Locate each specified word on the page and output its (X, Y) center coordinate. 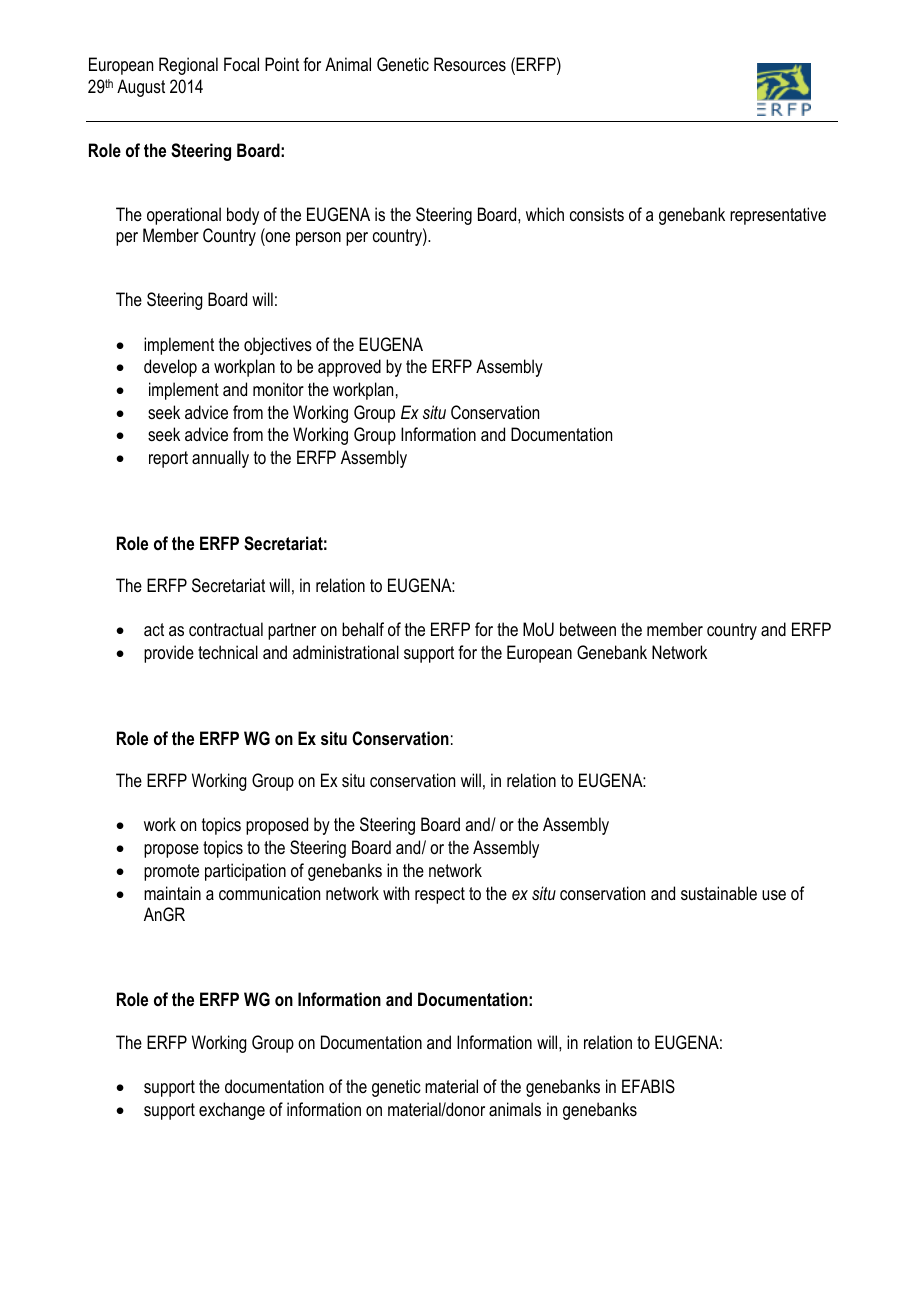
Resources (470, 64)
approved (349, 368)
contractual (226, 629)
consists (597, 214)
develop (170, 368)
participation (245, 872)
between (588, 629)
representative (778, 216)
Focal (241, 64)
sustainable (719, 893)
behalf (363, 629)
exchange (232, 1111)
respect (440, 895)
